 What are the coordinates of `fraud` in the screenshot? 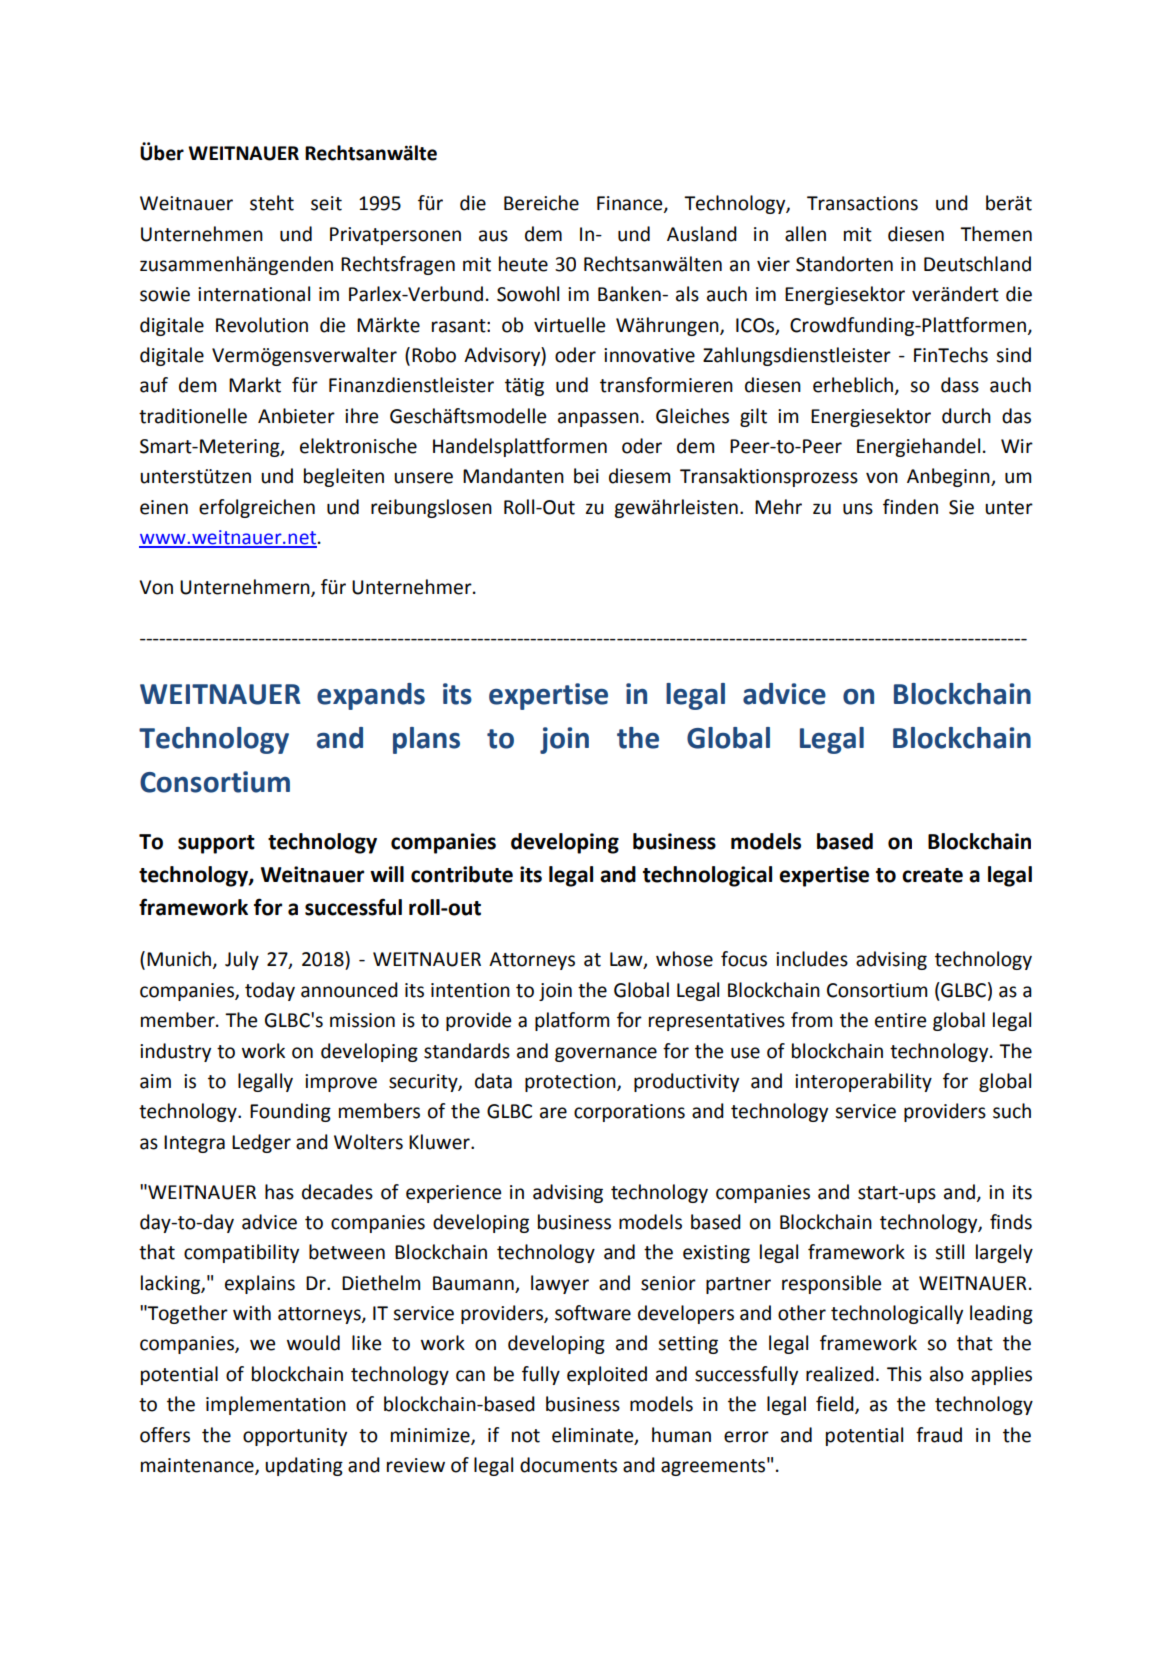 It's located at (939, 1435).
